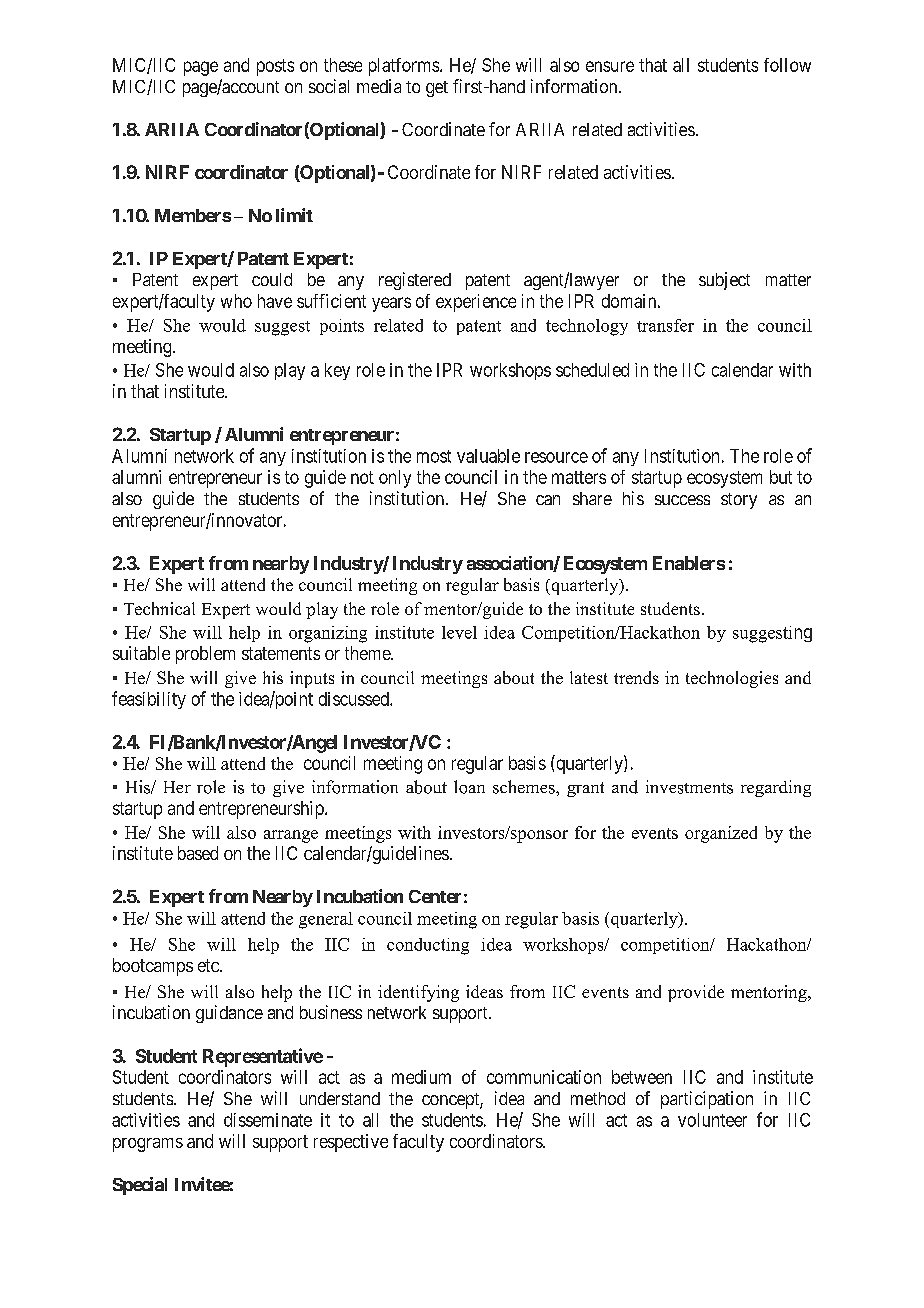 This screenshot has width=924, height=1308. I want to click on posts, so click(275, 67).
